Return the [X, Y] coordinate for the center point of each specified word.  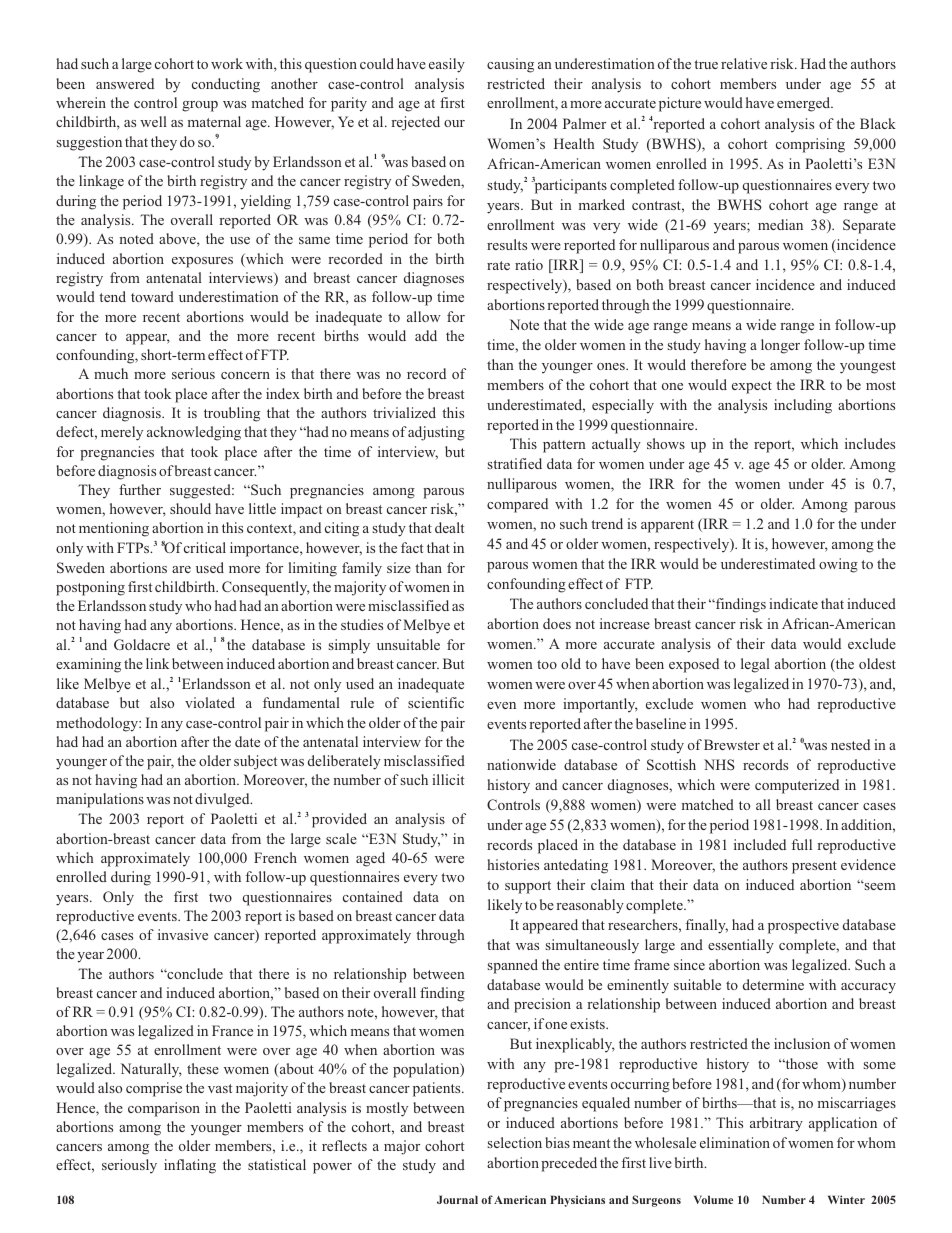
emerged [805, 104]
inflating [190, 1166]
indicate [793, 603]
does [557, 623]
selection [515, 1142]
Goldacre [142, 644]
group [200, 106]
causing [510, 65]
